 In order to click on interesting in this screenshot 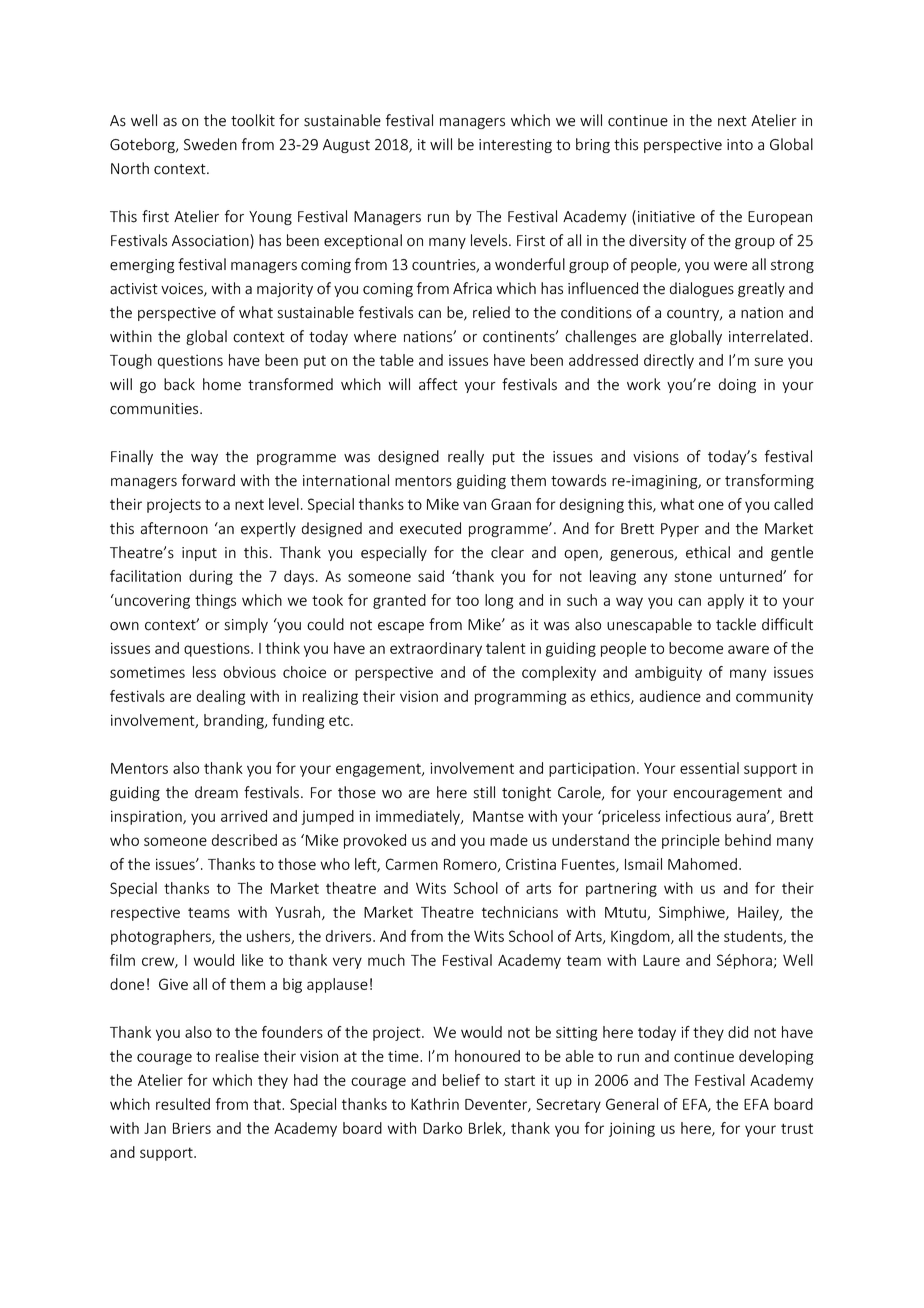, I will do `click(515, 146)`.
